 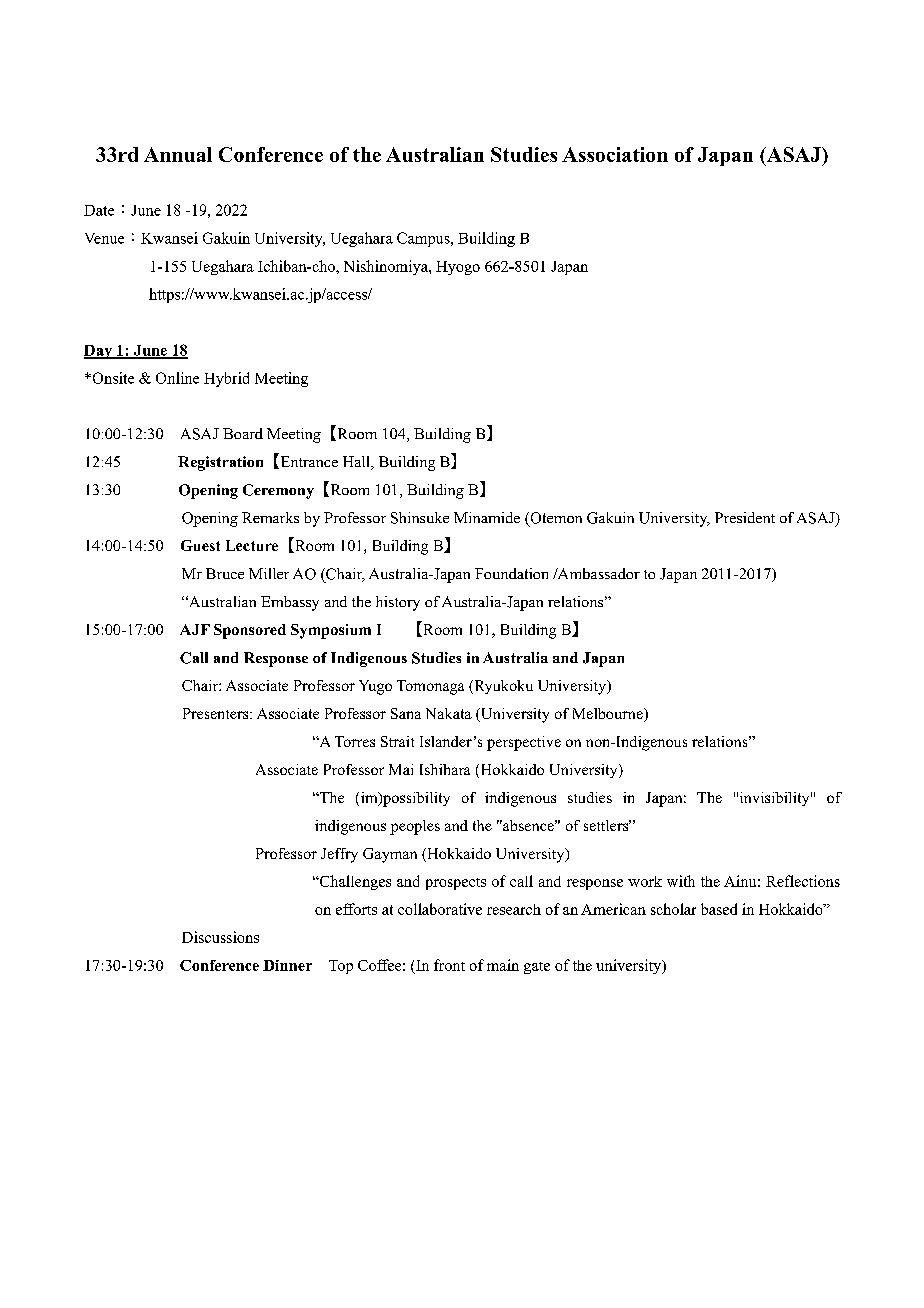 What do you see at coordinates (449, 965) in the document?
I see `front` at bounding box center [449, 965].
